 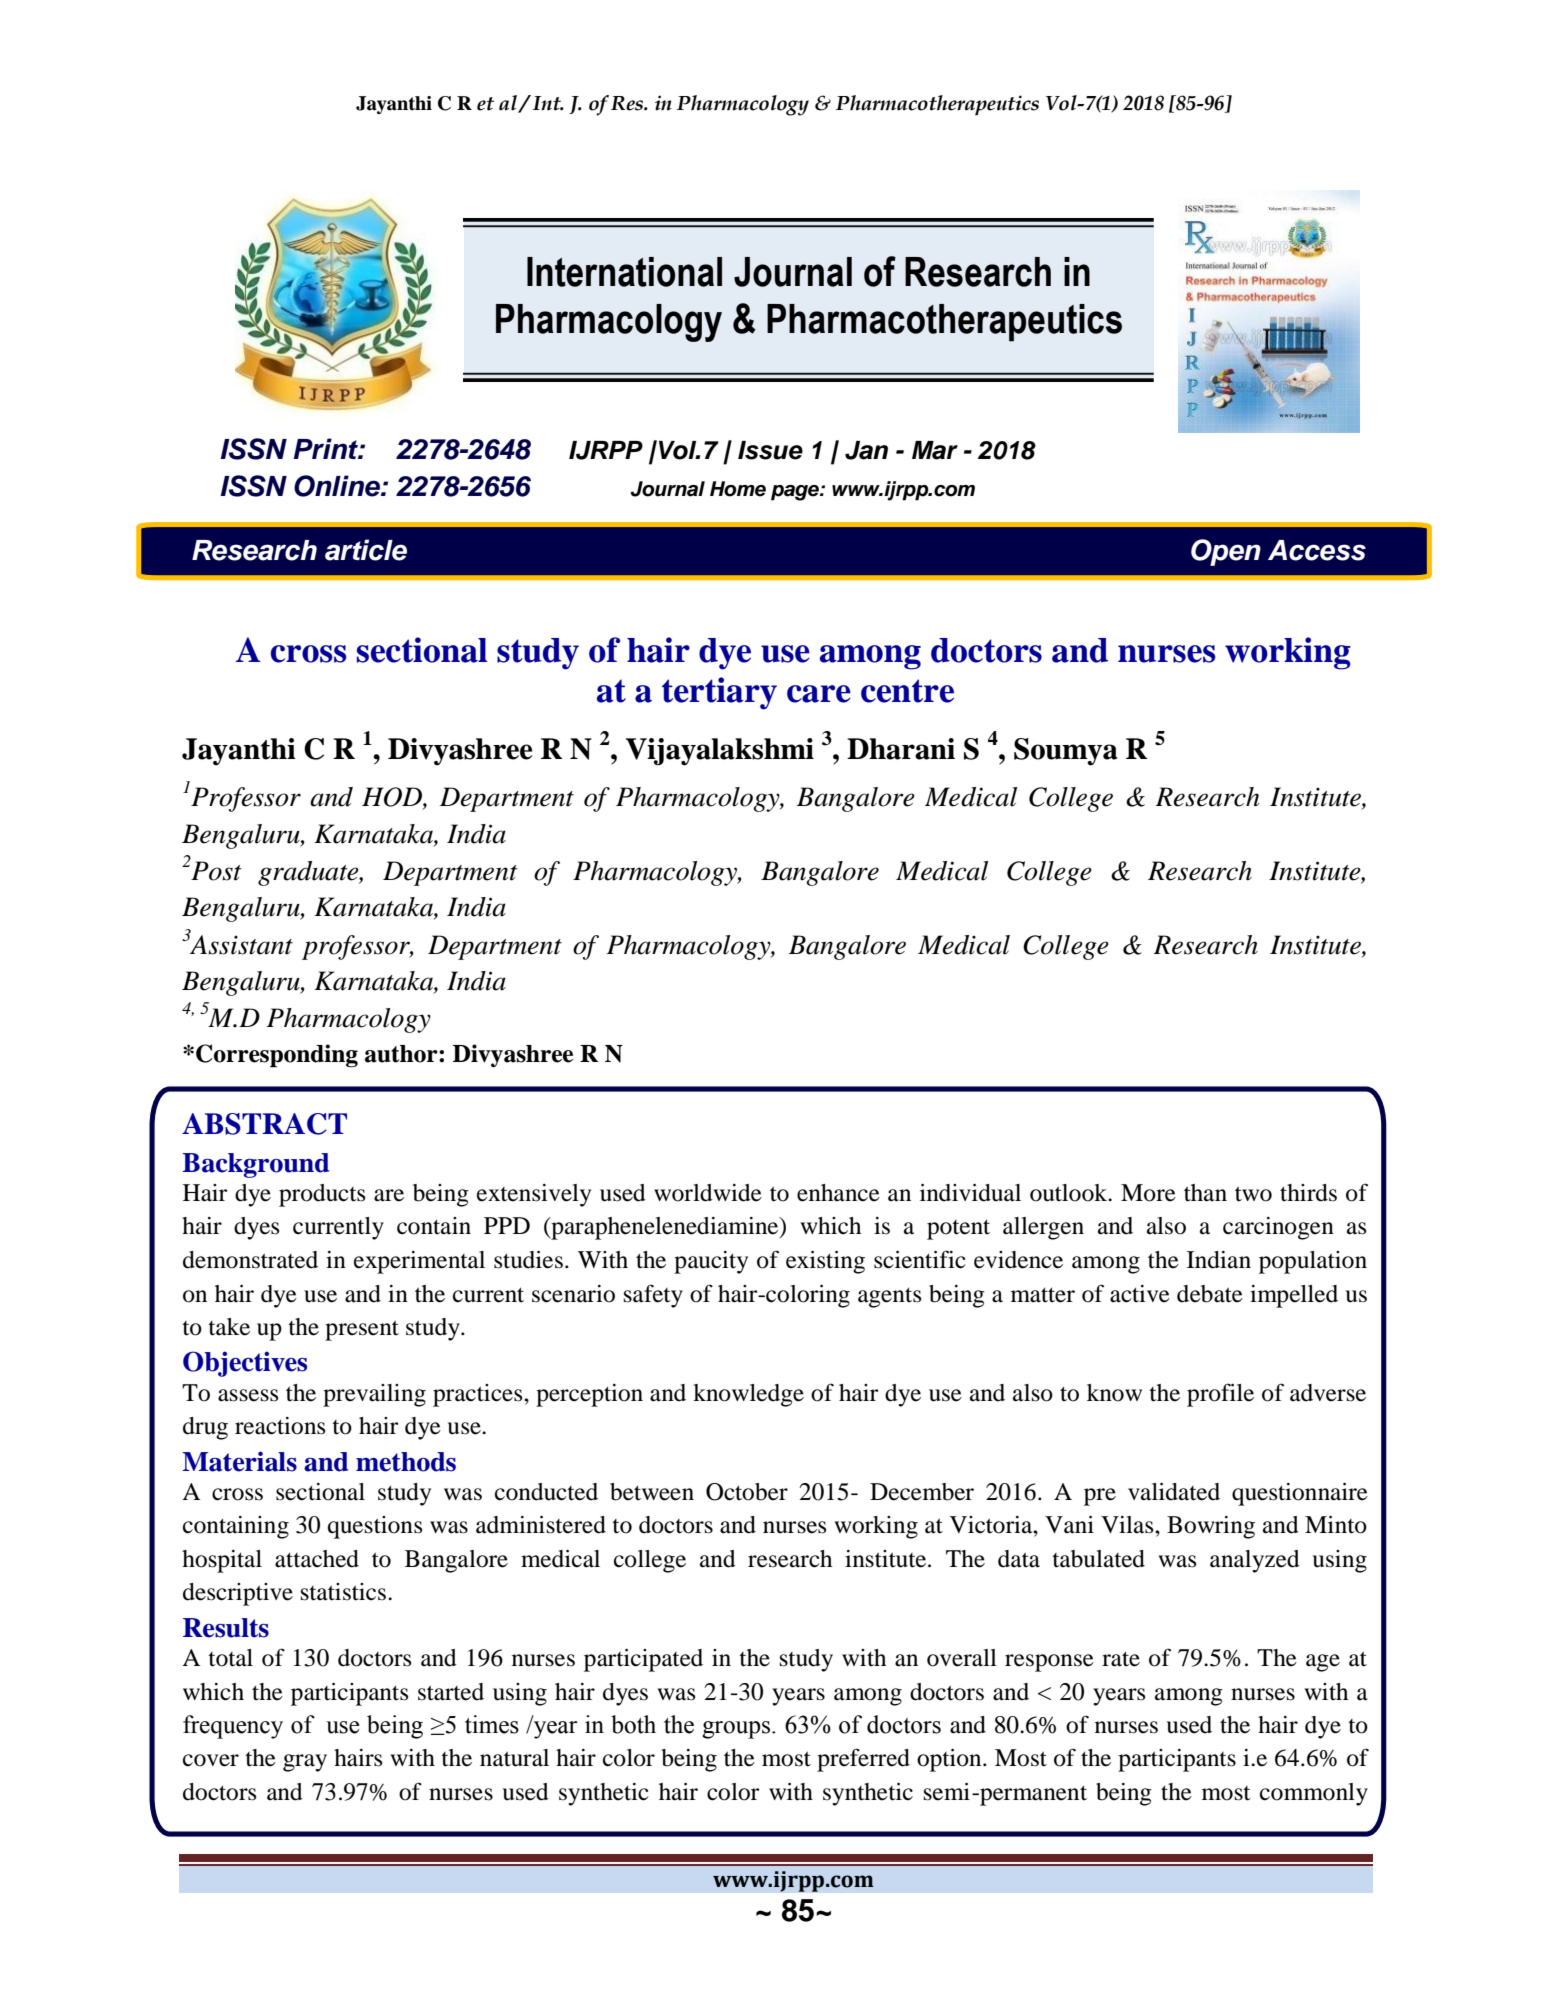 What do you see at coordinates (719, 693) in the screenshot?
I see `tertiary` at bounding box center [719, 693].
